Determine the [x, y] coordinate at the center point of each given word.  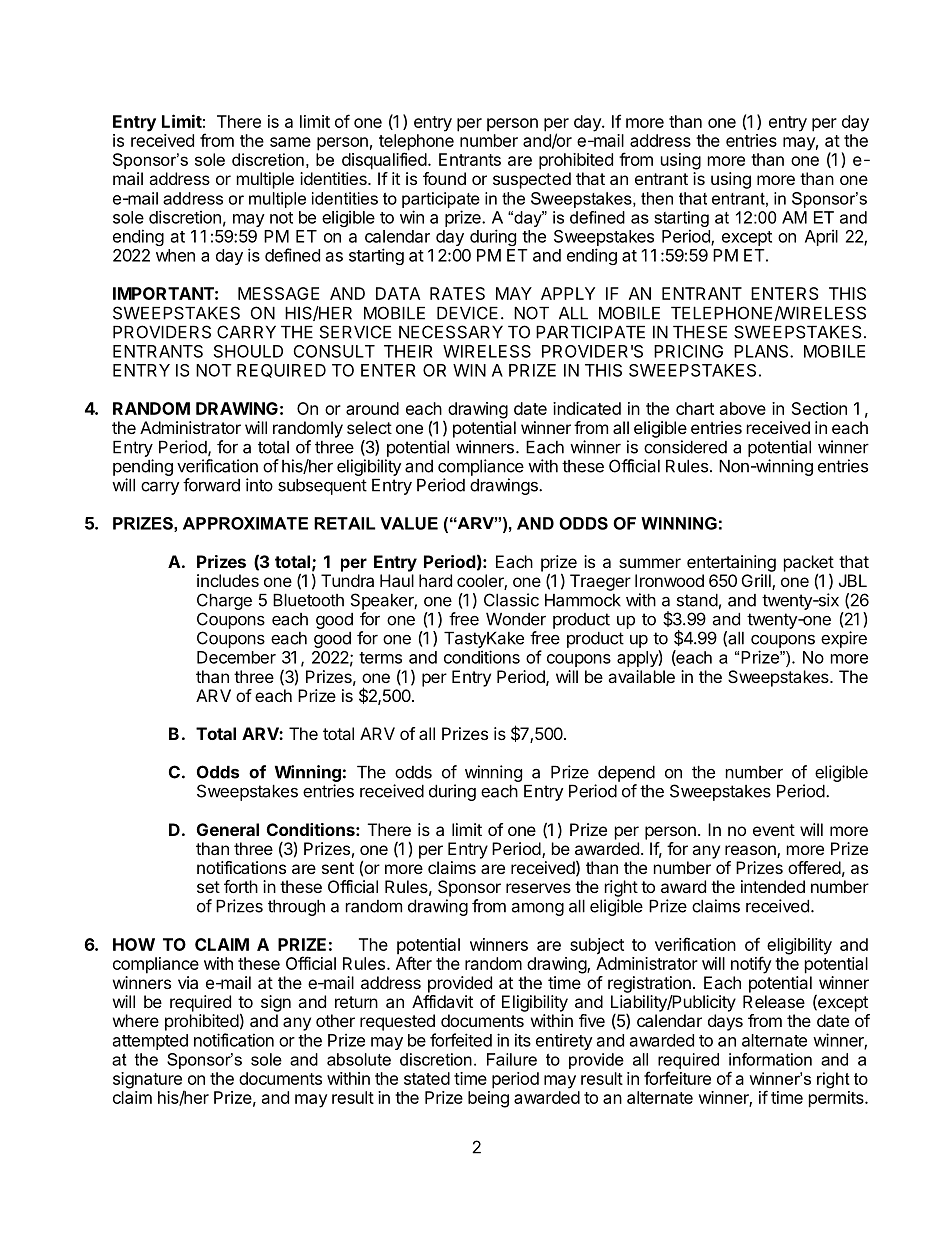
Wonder [516, 619]
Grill [757, 582]
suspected [532, 180]
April [821, 237]
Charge [224, 601]
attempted [150, 1042]
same [290, 142]
